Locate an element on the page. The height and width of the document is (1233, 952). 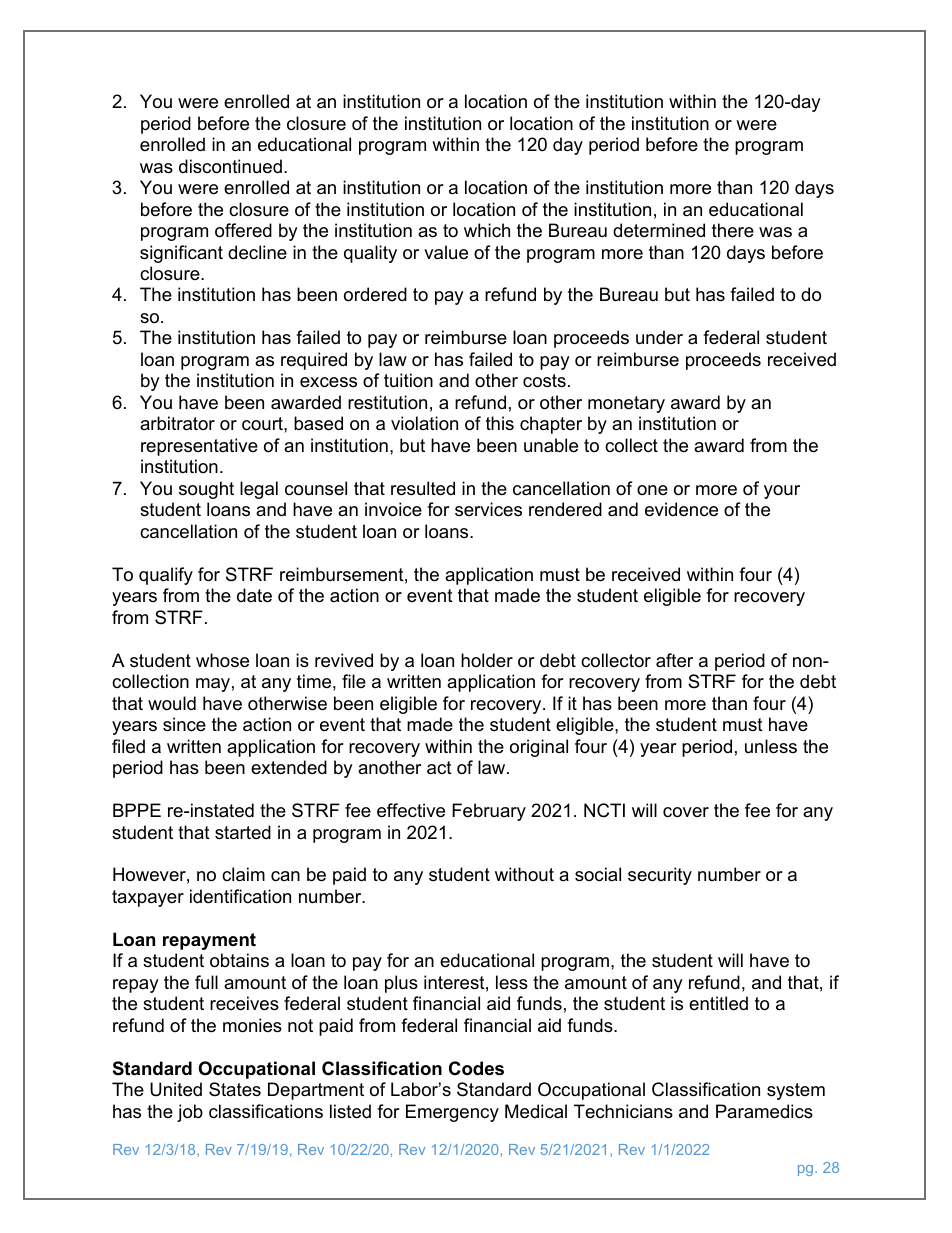
Paramedics is located at coordinates (764, 1111).
